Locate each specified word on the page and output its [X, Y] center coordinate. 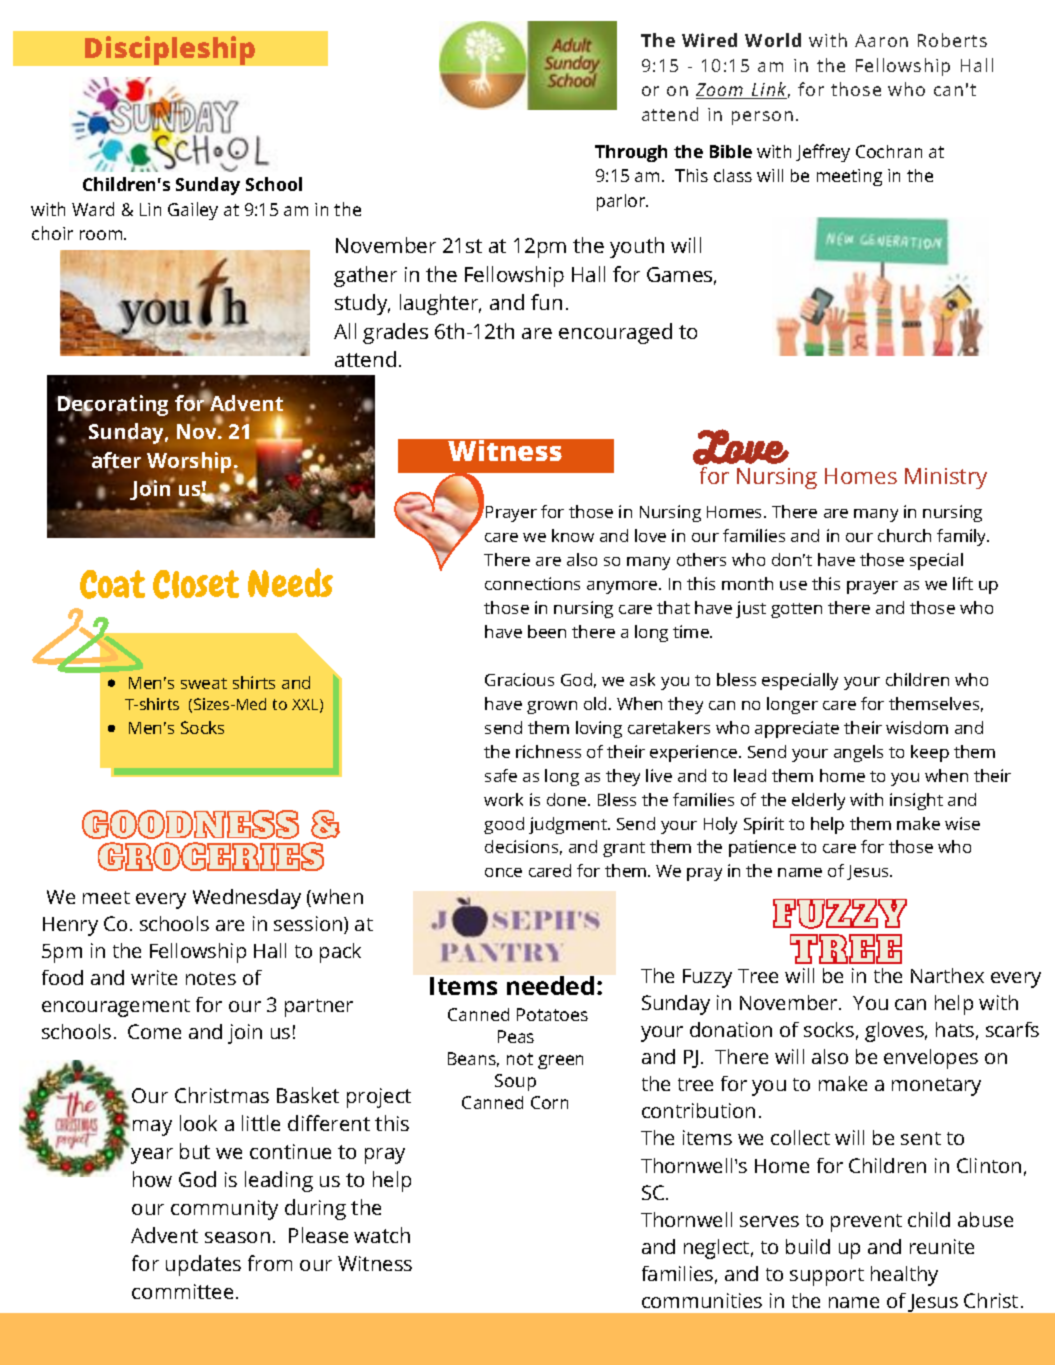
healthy [904, 1276]
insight [916, 801]
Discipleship [170, 50]
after [116, 461]
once [503, 872]
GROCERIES [211, 856]
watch [382, 1235]
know [573, 535]
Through [631, 153]
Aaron [881, 40]
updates [203, 1265]
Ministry [946, 478]
